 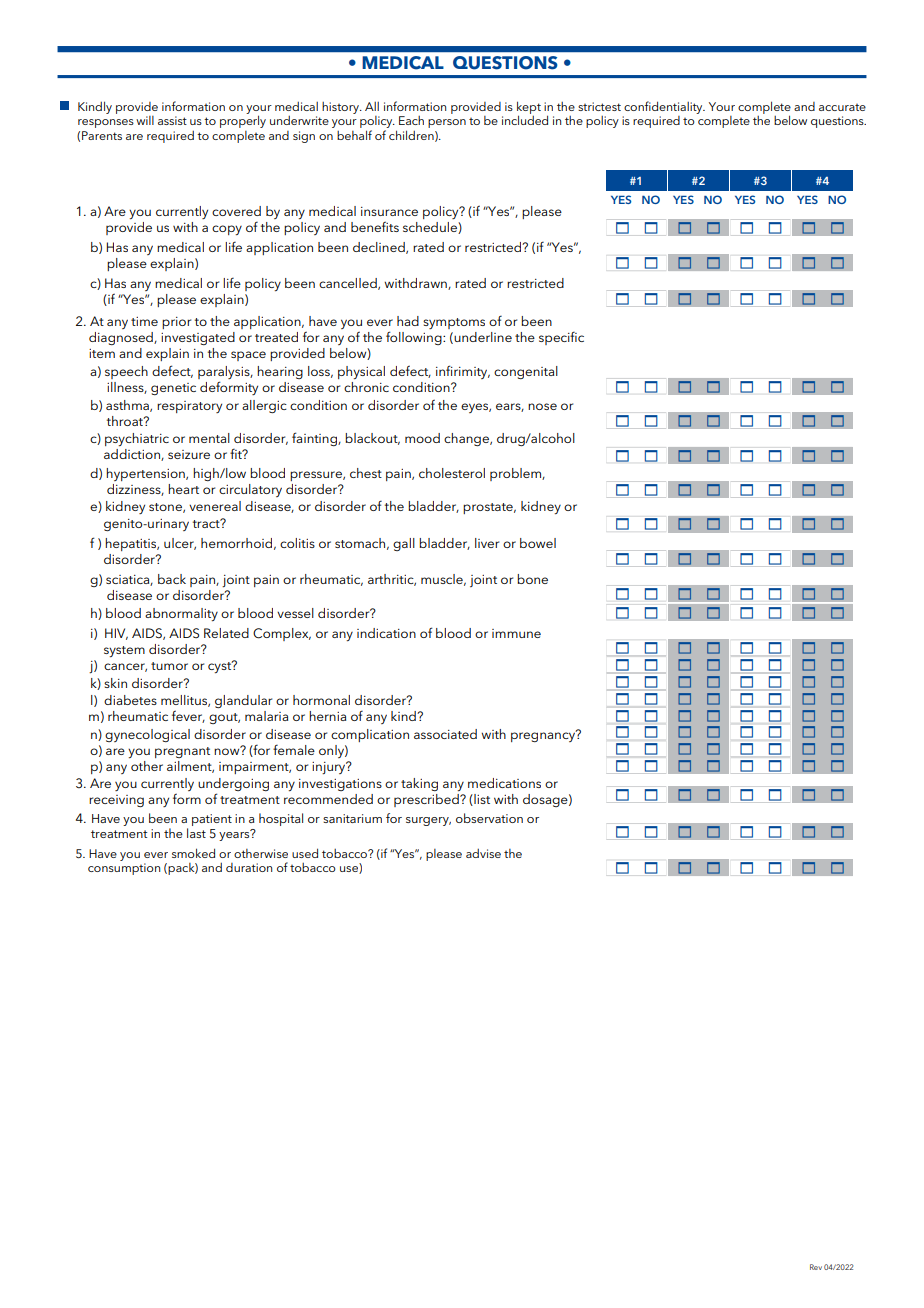 I want to click on advise, so click(x=483, y=853).
